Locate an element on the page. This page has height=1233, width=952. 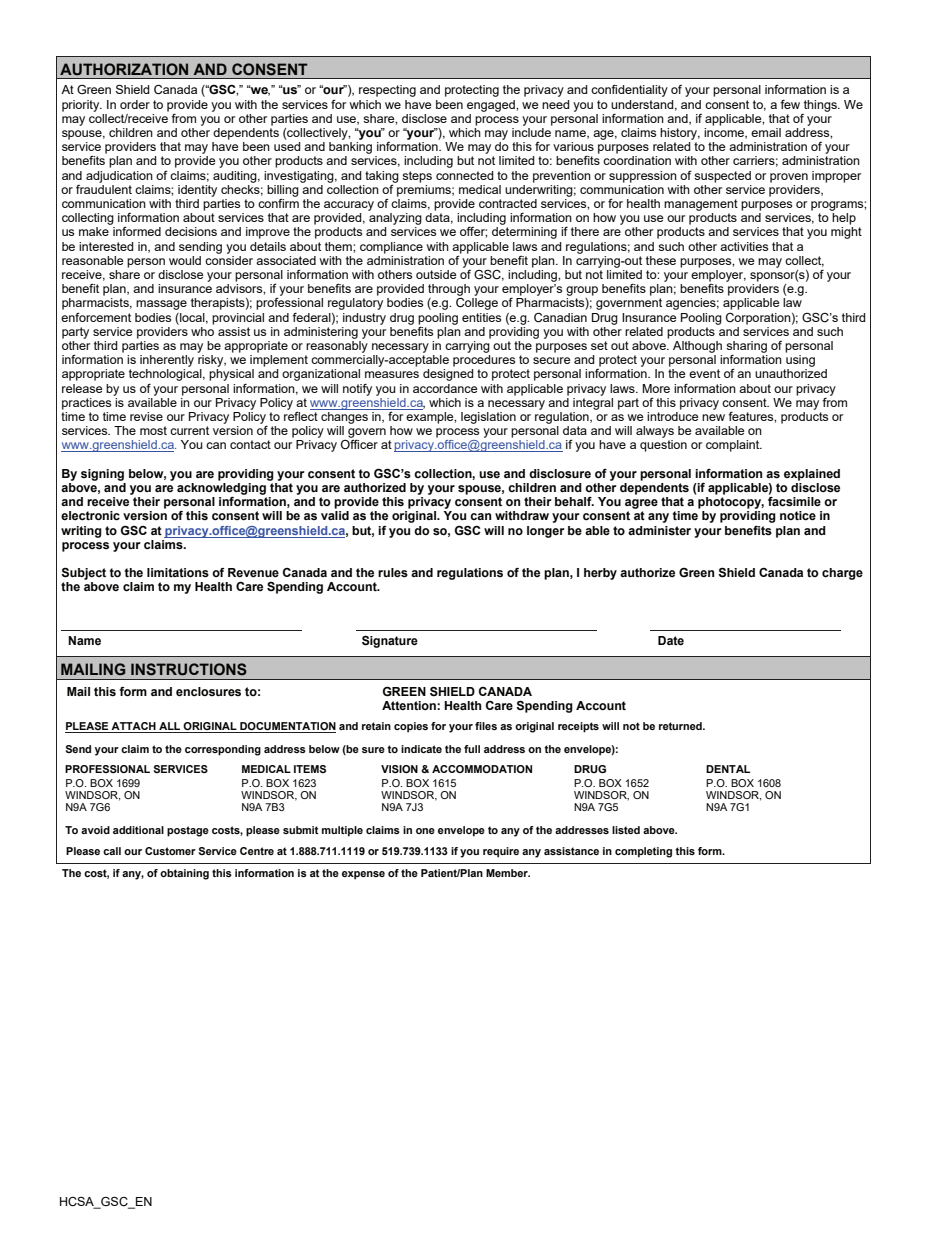
rules is located at coordinates (393, 573).
